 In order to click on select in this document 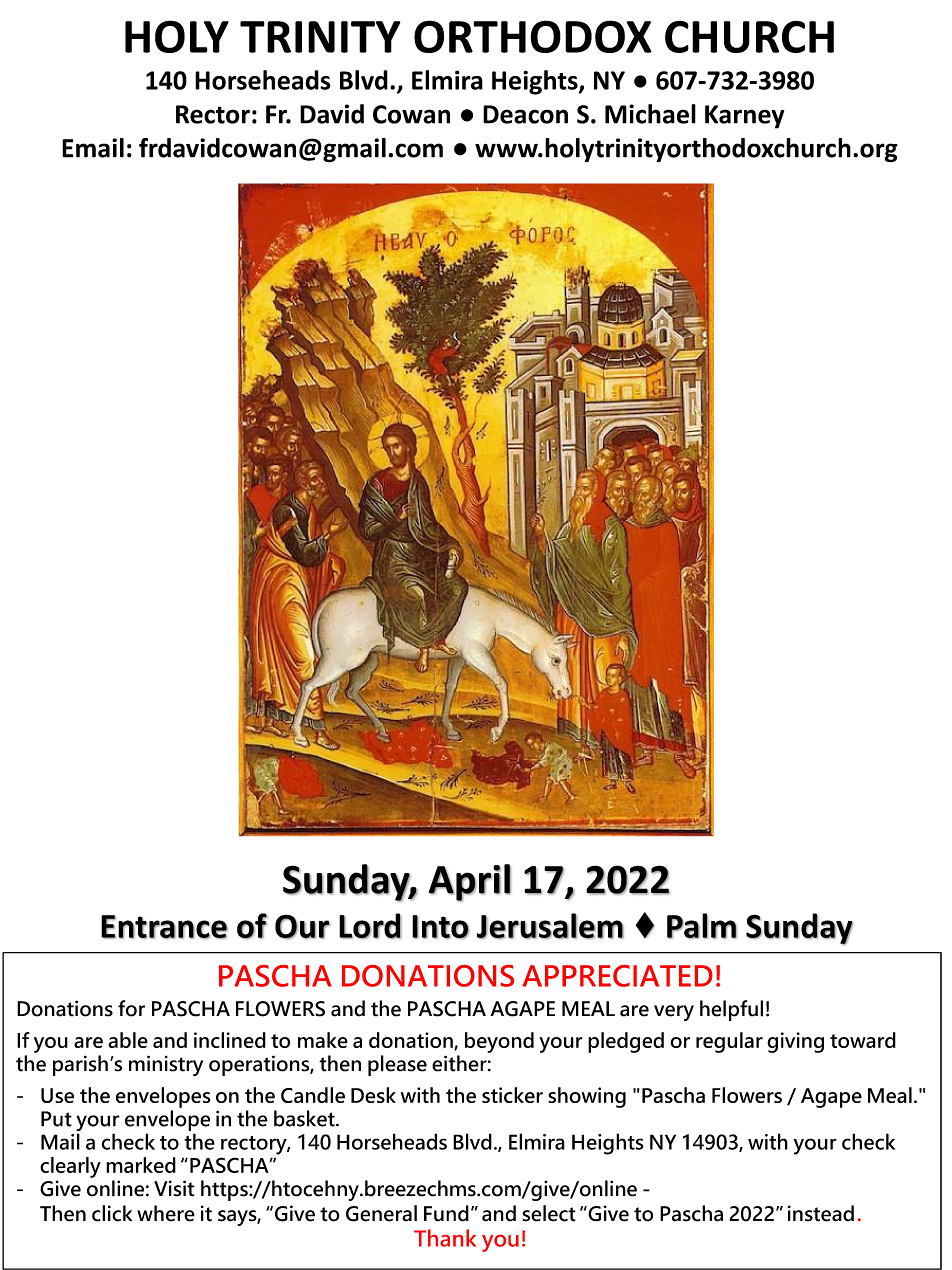, I will do `click(549, 1213)`.
